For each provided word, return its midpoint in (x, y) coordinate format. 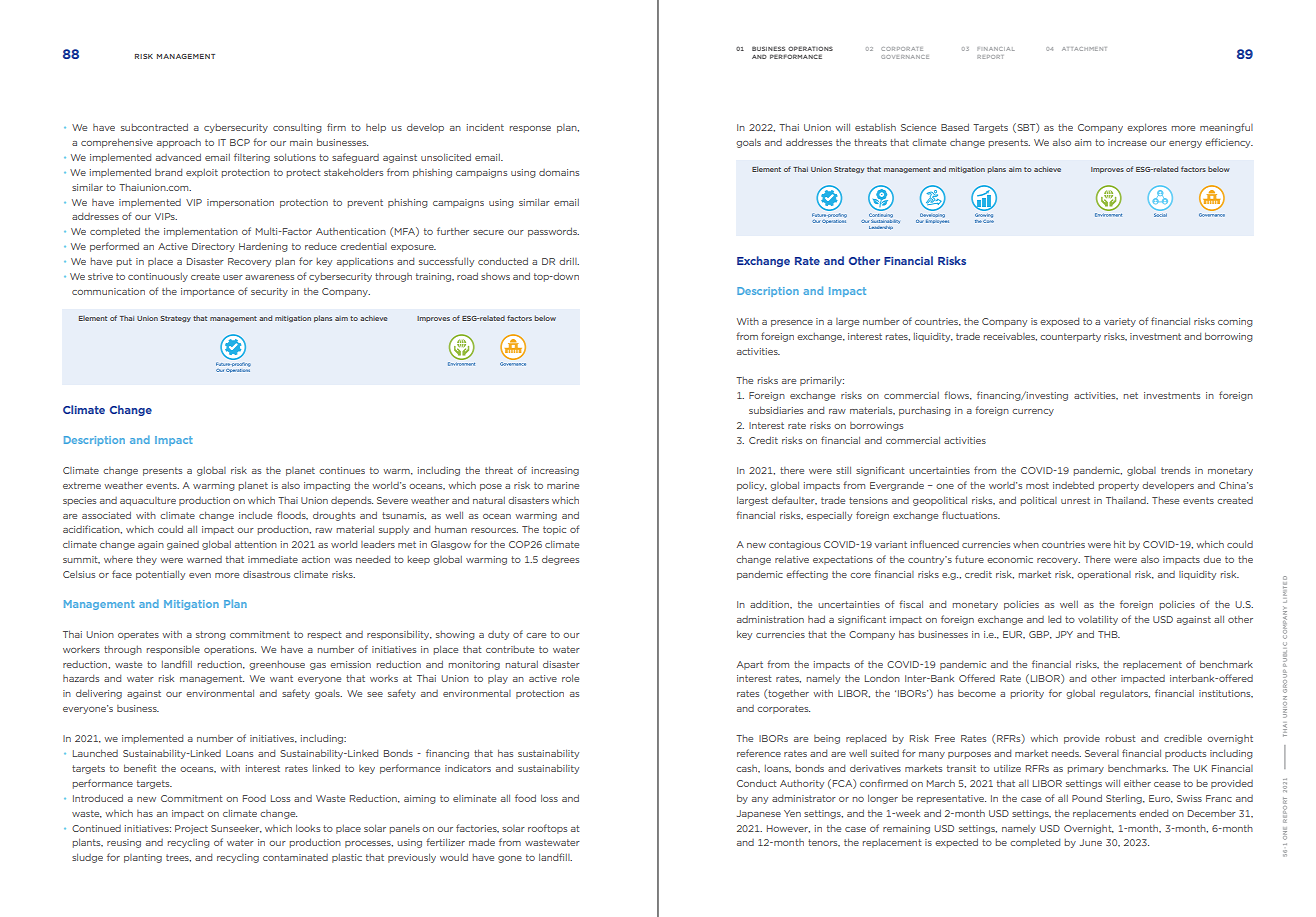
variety (1120, 322)
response (530, 129)
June (1091, 842)
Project (191, 829)
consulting (297, 128)
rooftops (547, 829)
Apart (750, 665)
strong (211, 635)
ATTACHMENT (1084, 49)
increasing (555, 471)
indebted (1073, 485)
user (233, 277)
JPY (1064, 634)
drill (569, 261)
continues (342, 470)
